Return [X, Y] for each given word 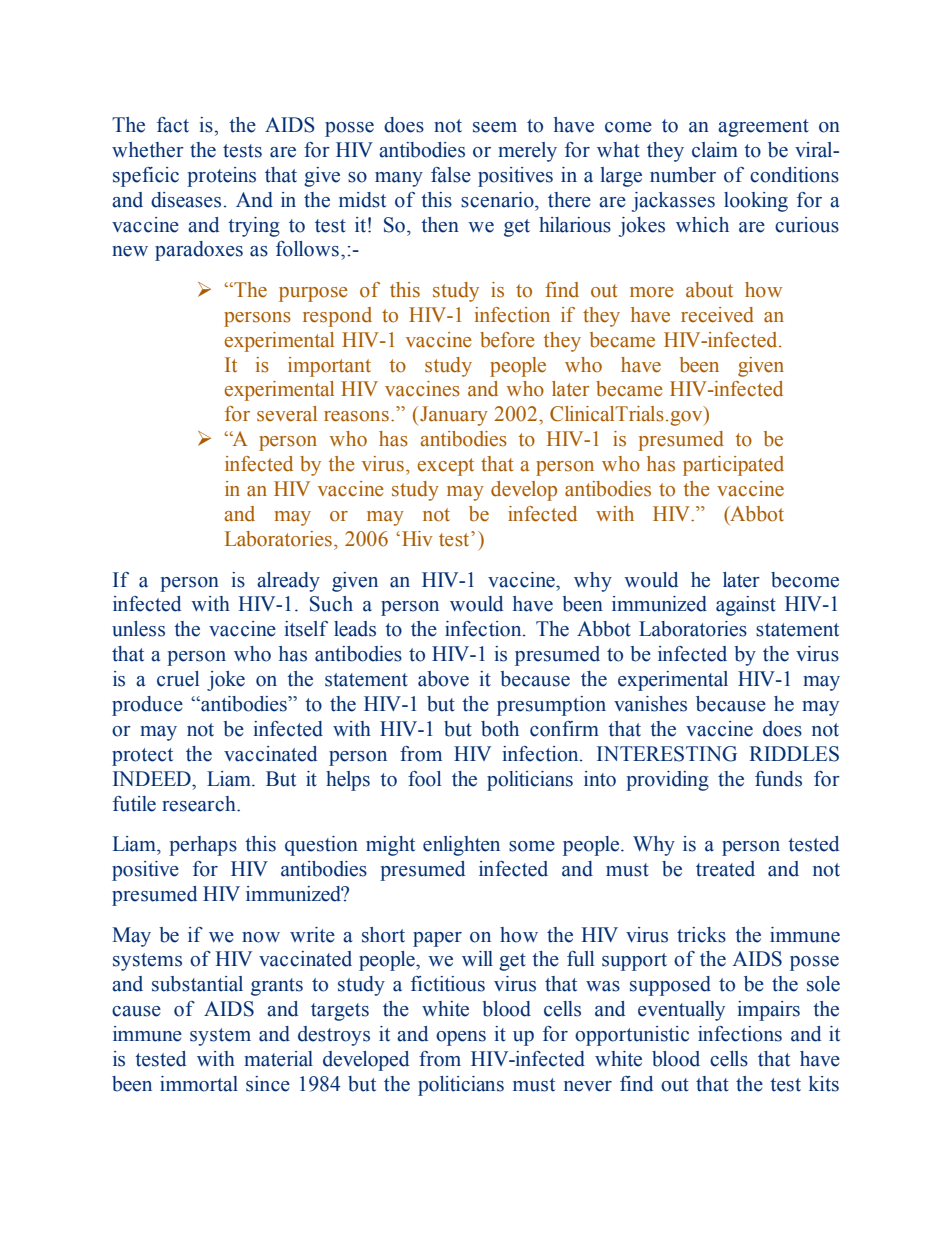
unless [138, 629]
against [746, 606]
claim [715, 150]
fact [173, 125]
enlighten [461, 846]
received [717, 315]
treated [725, 869]
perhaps [203, 846]
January [454, 416]
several [287, 414]
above [443, 679]
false [451, 175]
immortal [199, 1084]
